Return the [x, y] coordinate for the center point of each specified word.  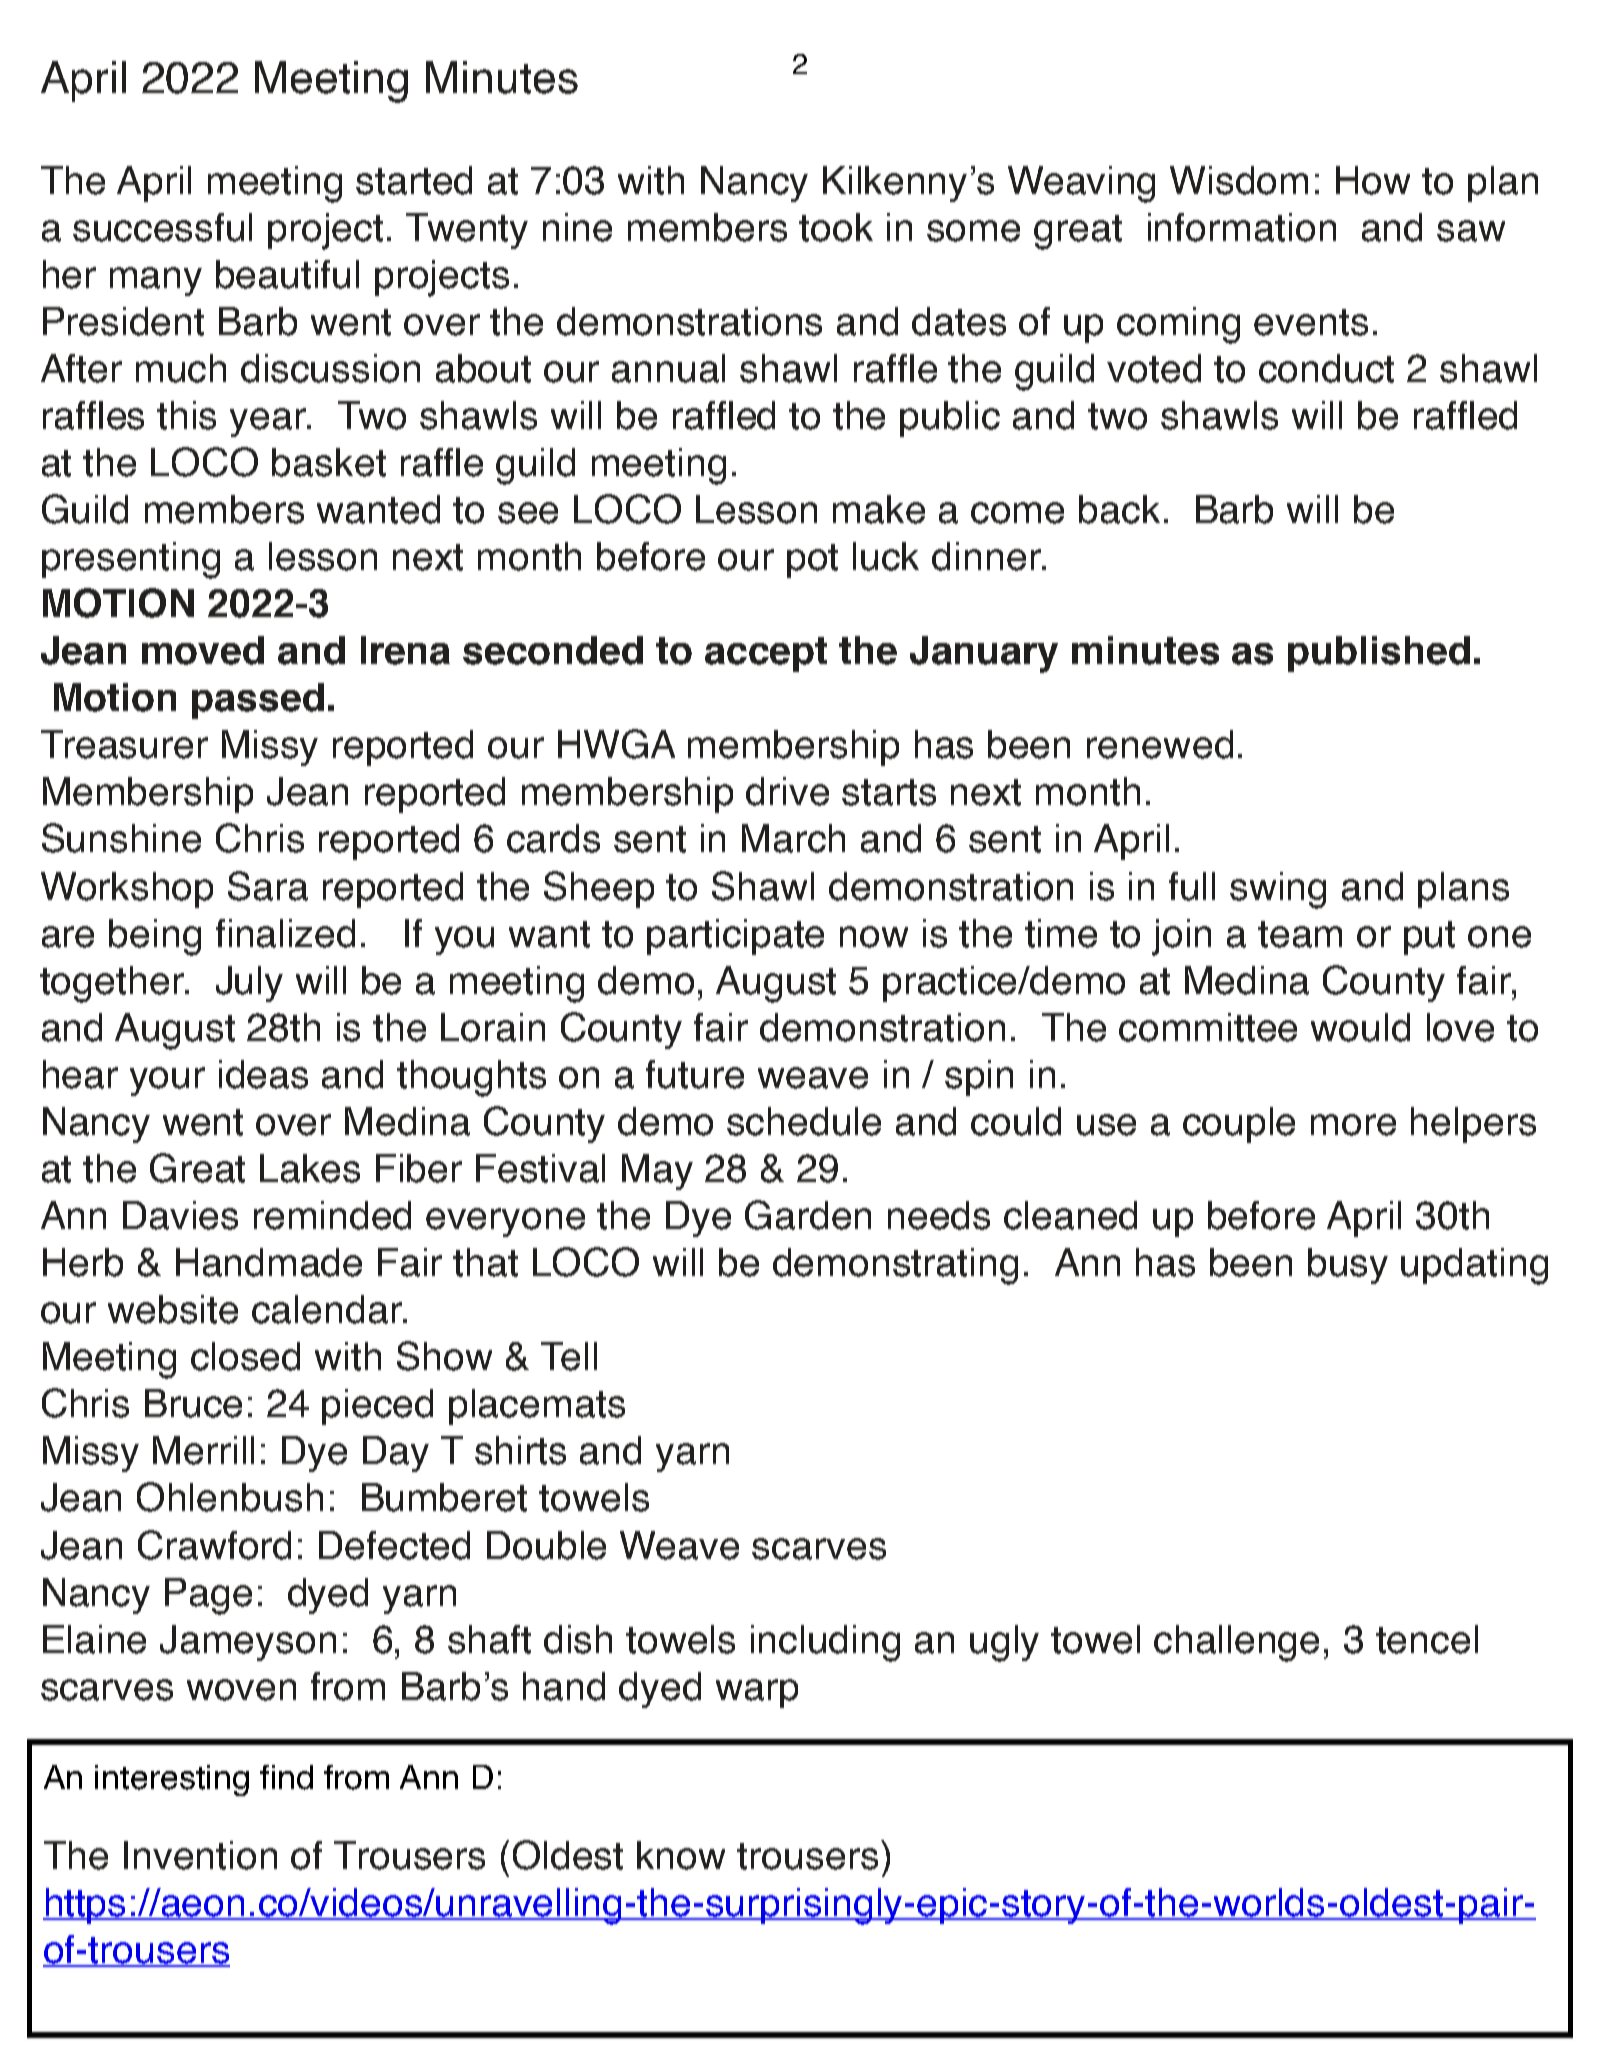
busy [1348, 1266]
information [1242, 227]
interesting [172, 1780]
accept [766, 654]
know [681, 1855]
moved [203, 650]
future [695, 1074]
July [249, 984]
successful [162, 227]
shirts [520, 1450]
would [1360, 1027]
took [836, 227]
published [1379, 654]
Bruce [193, 1403]
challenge [1236, 1643]
